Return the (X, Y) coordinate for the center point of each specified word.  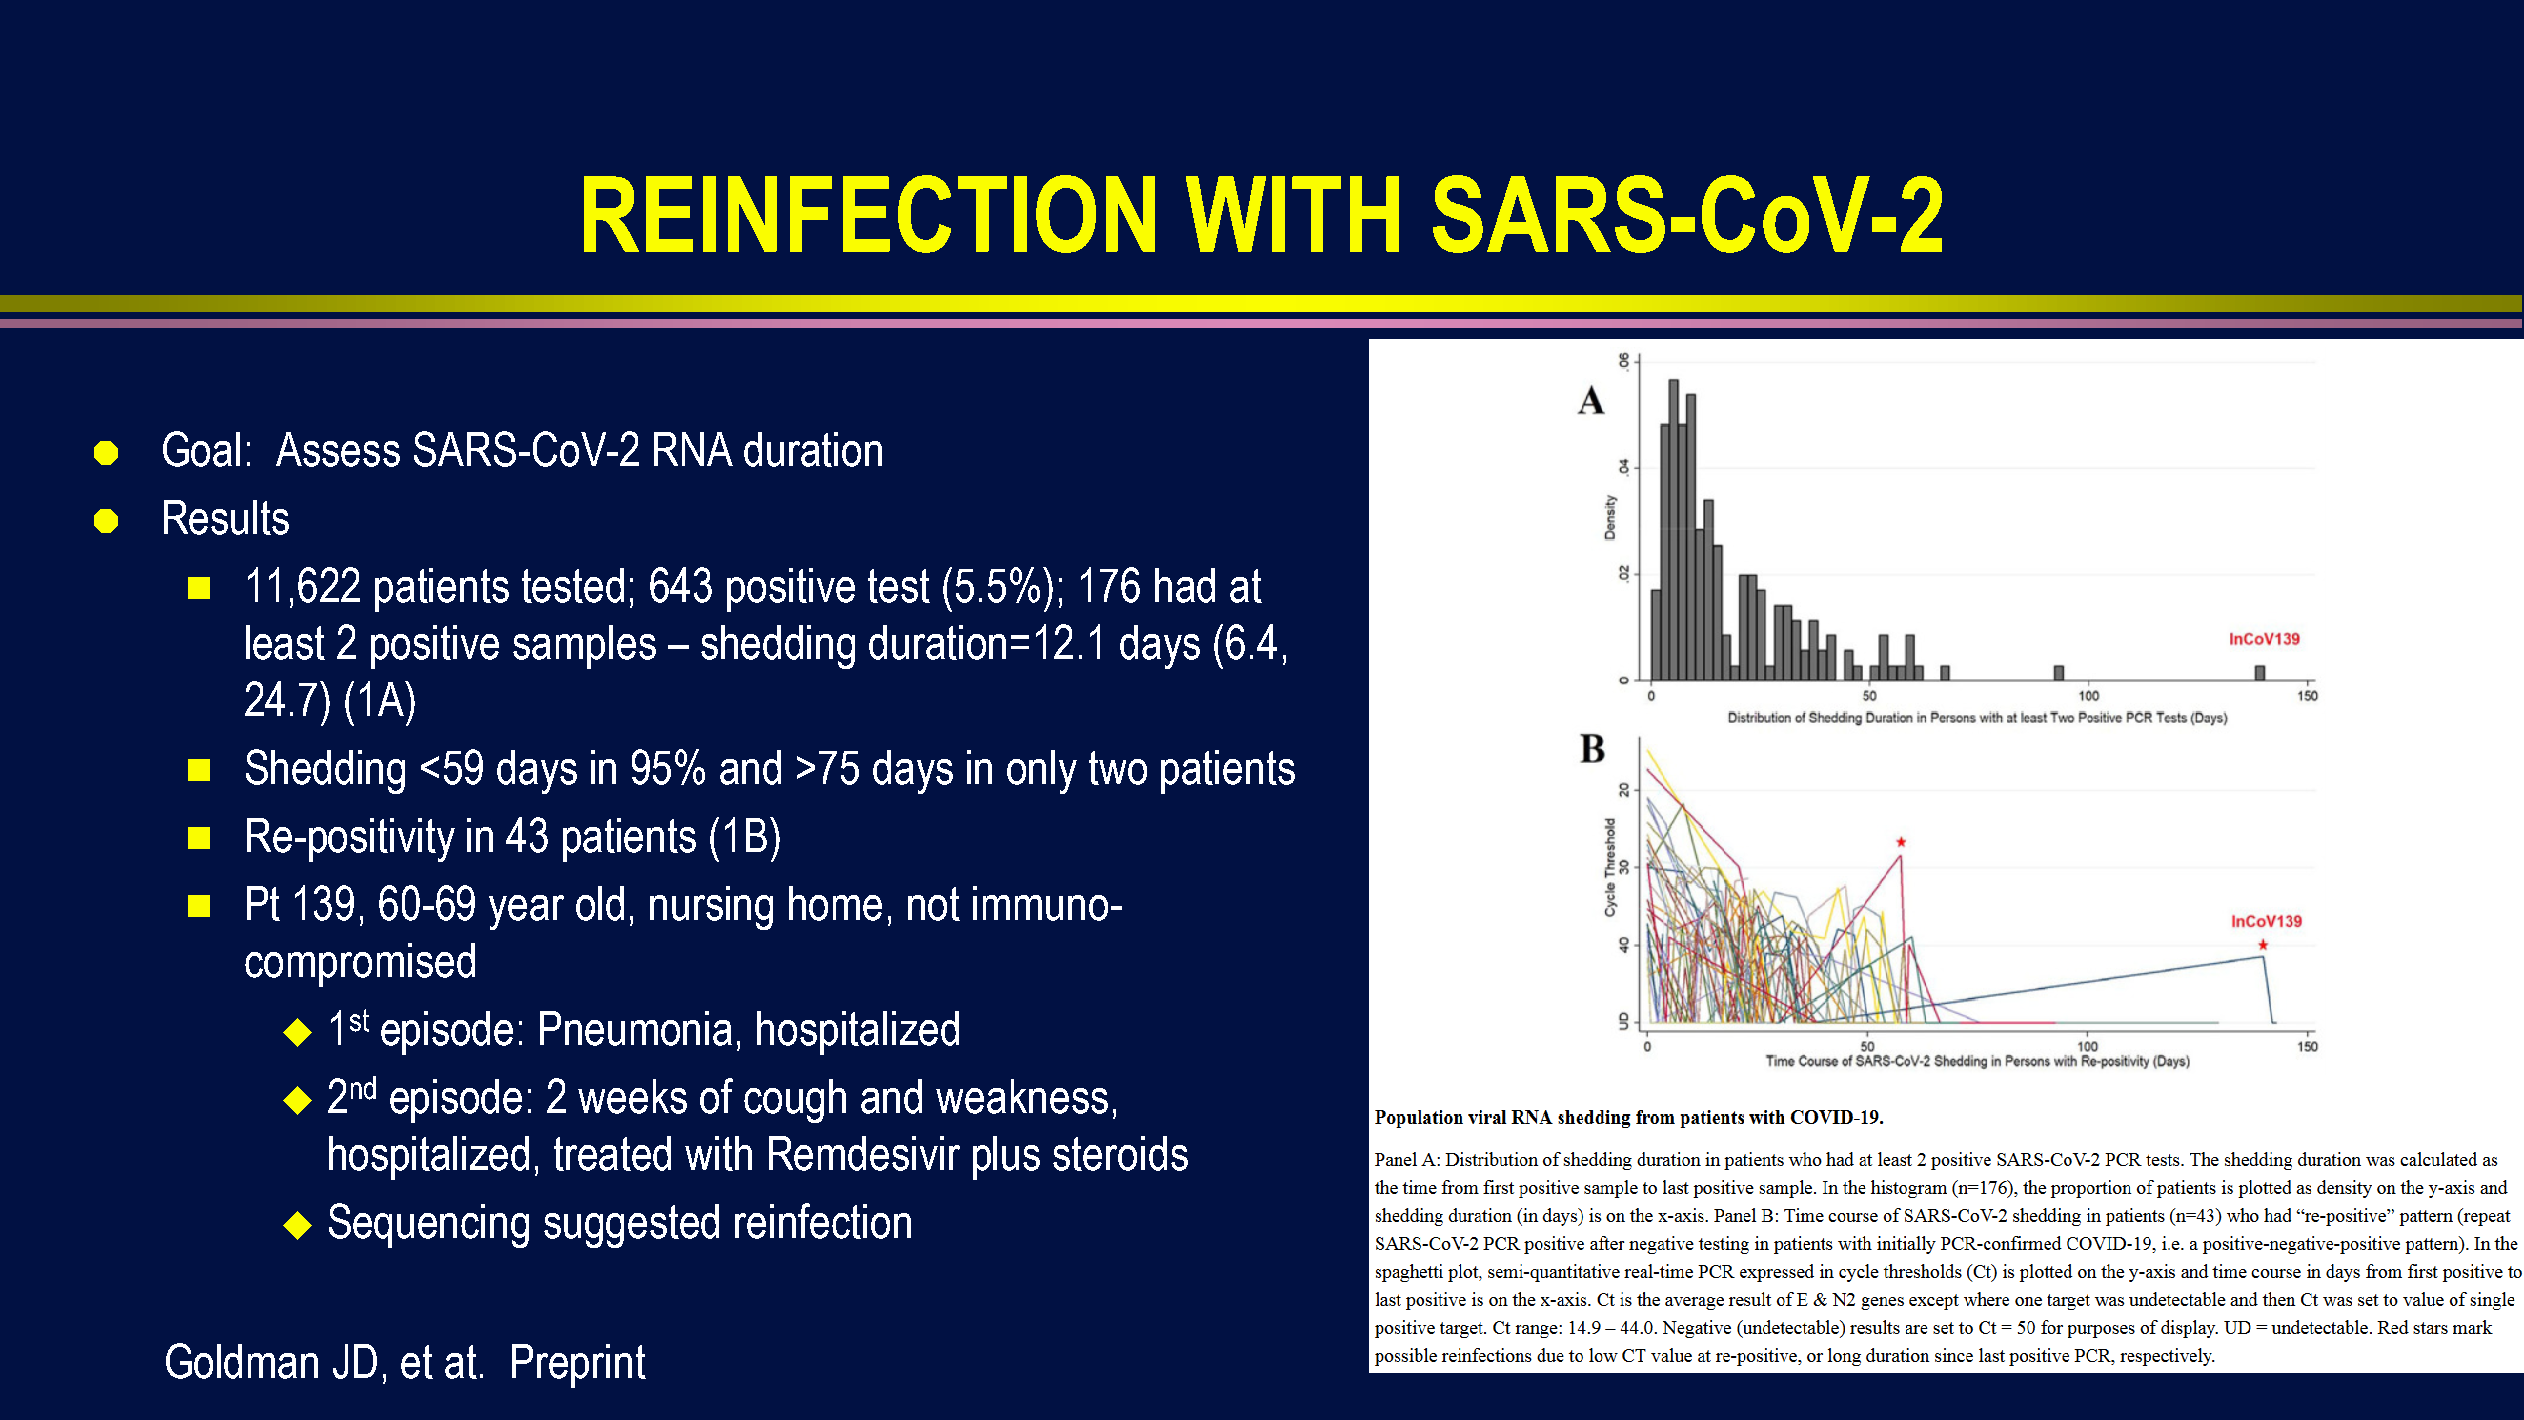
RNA (693, 449)
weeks (632, 1096)
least (285, 642)
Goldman (242, 1361)
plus (1006, 1158)
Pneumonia (636, 1028)
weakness (1022, 1096)
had (1185, 585)
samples (584, 647)
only (1042, 772)
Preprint (579, 1366)
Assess (338, 449)
